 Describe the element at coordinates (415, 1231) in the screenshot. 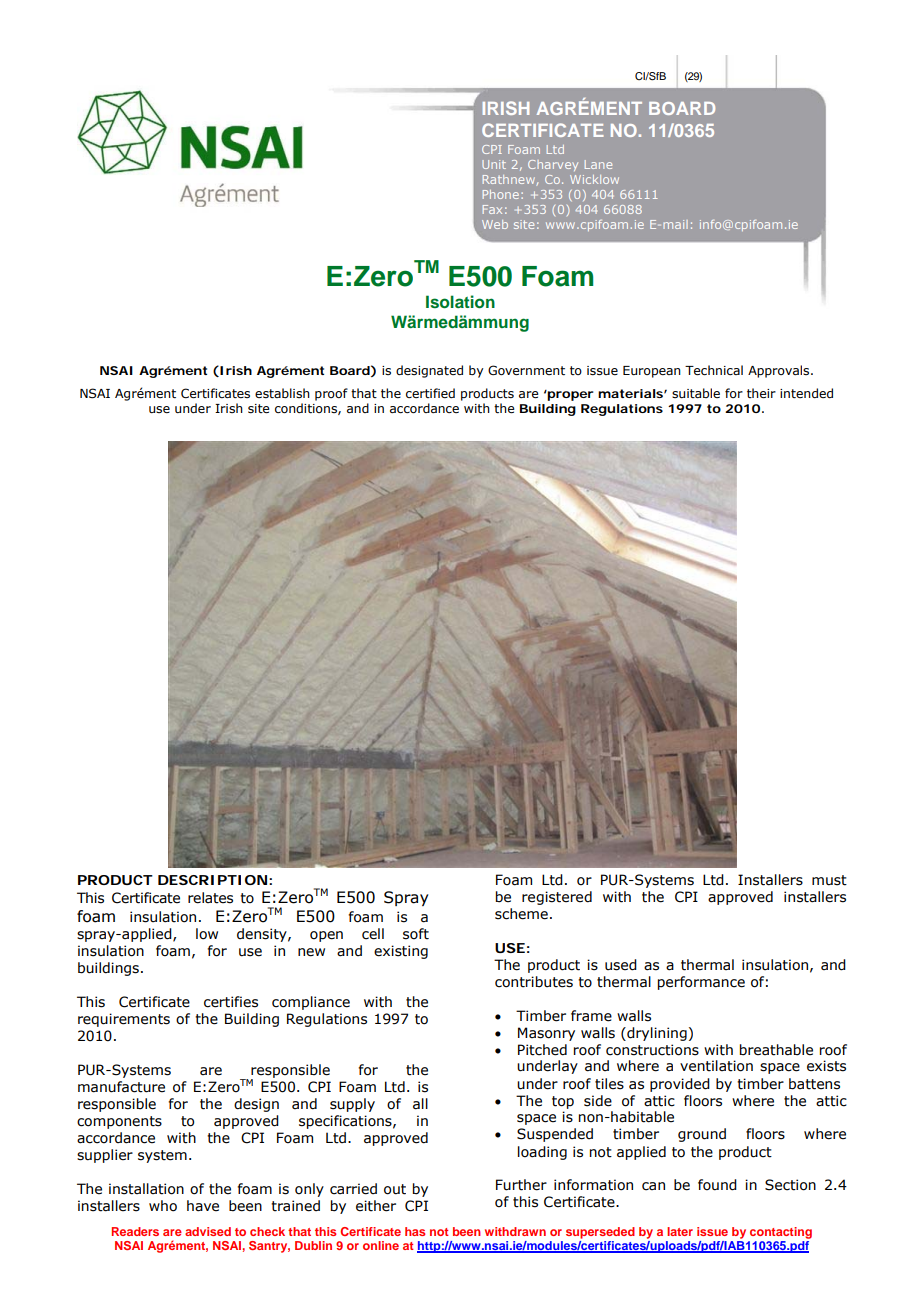

I see `has` at that location.
